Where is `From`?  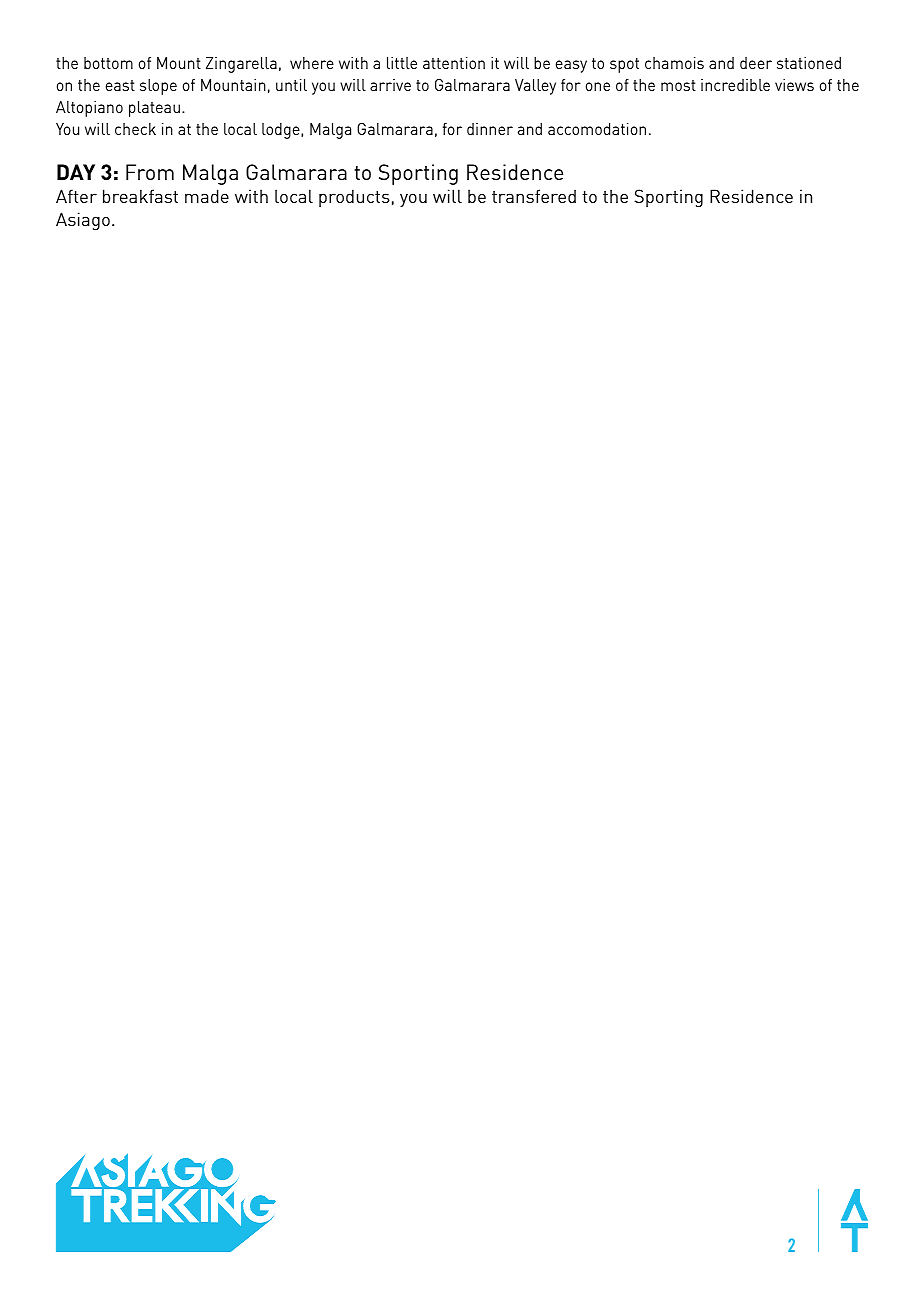
From is located at coordinates (150, 172).
